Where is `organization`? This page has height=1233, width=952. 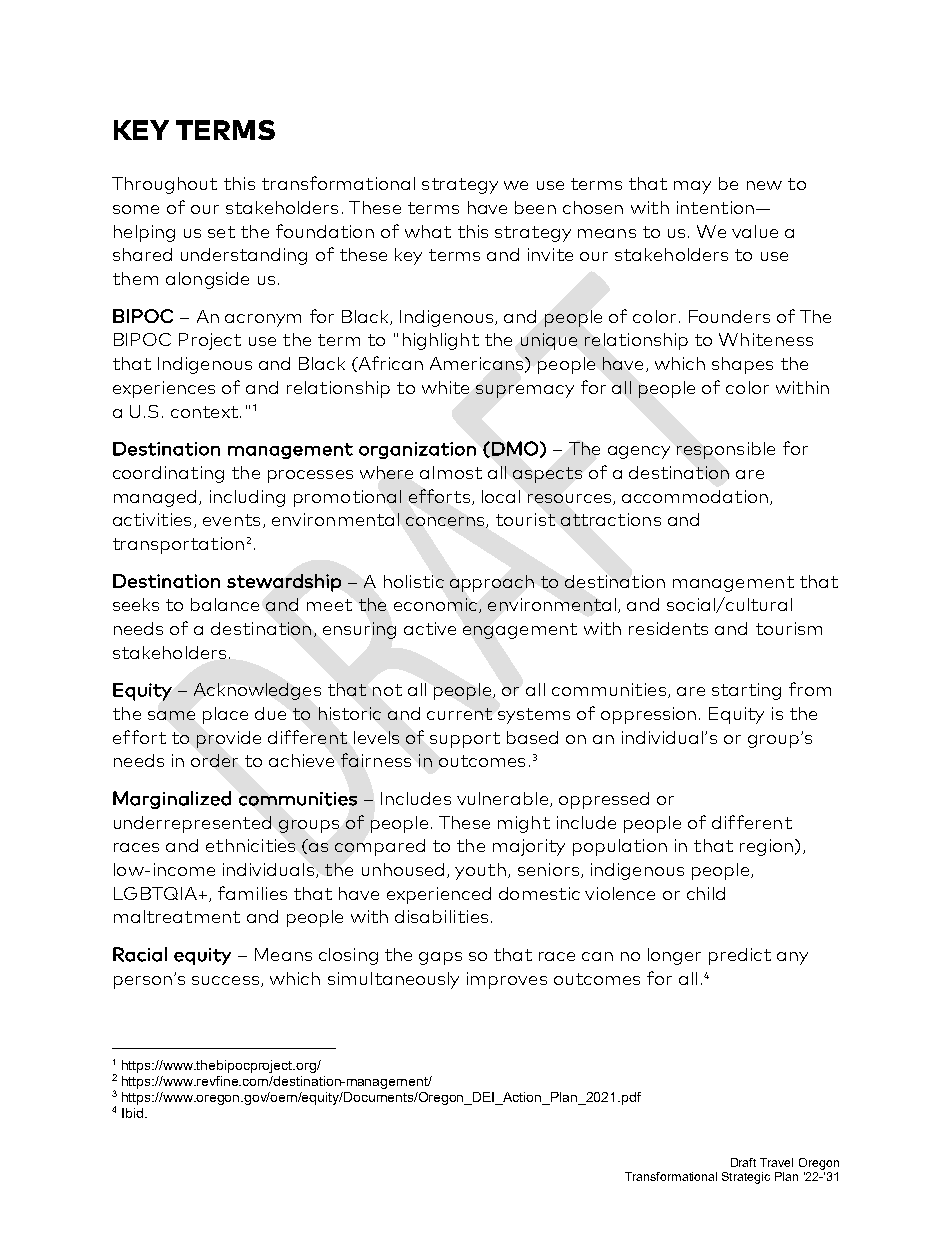 organization is located at coordinates (417, 450).
